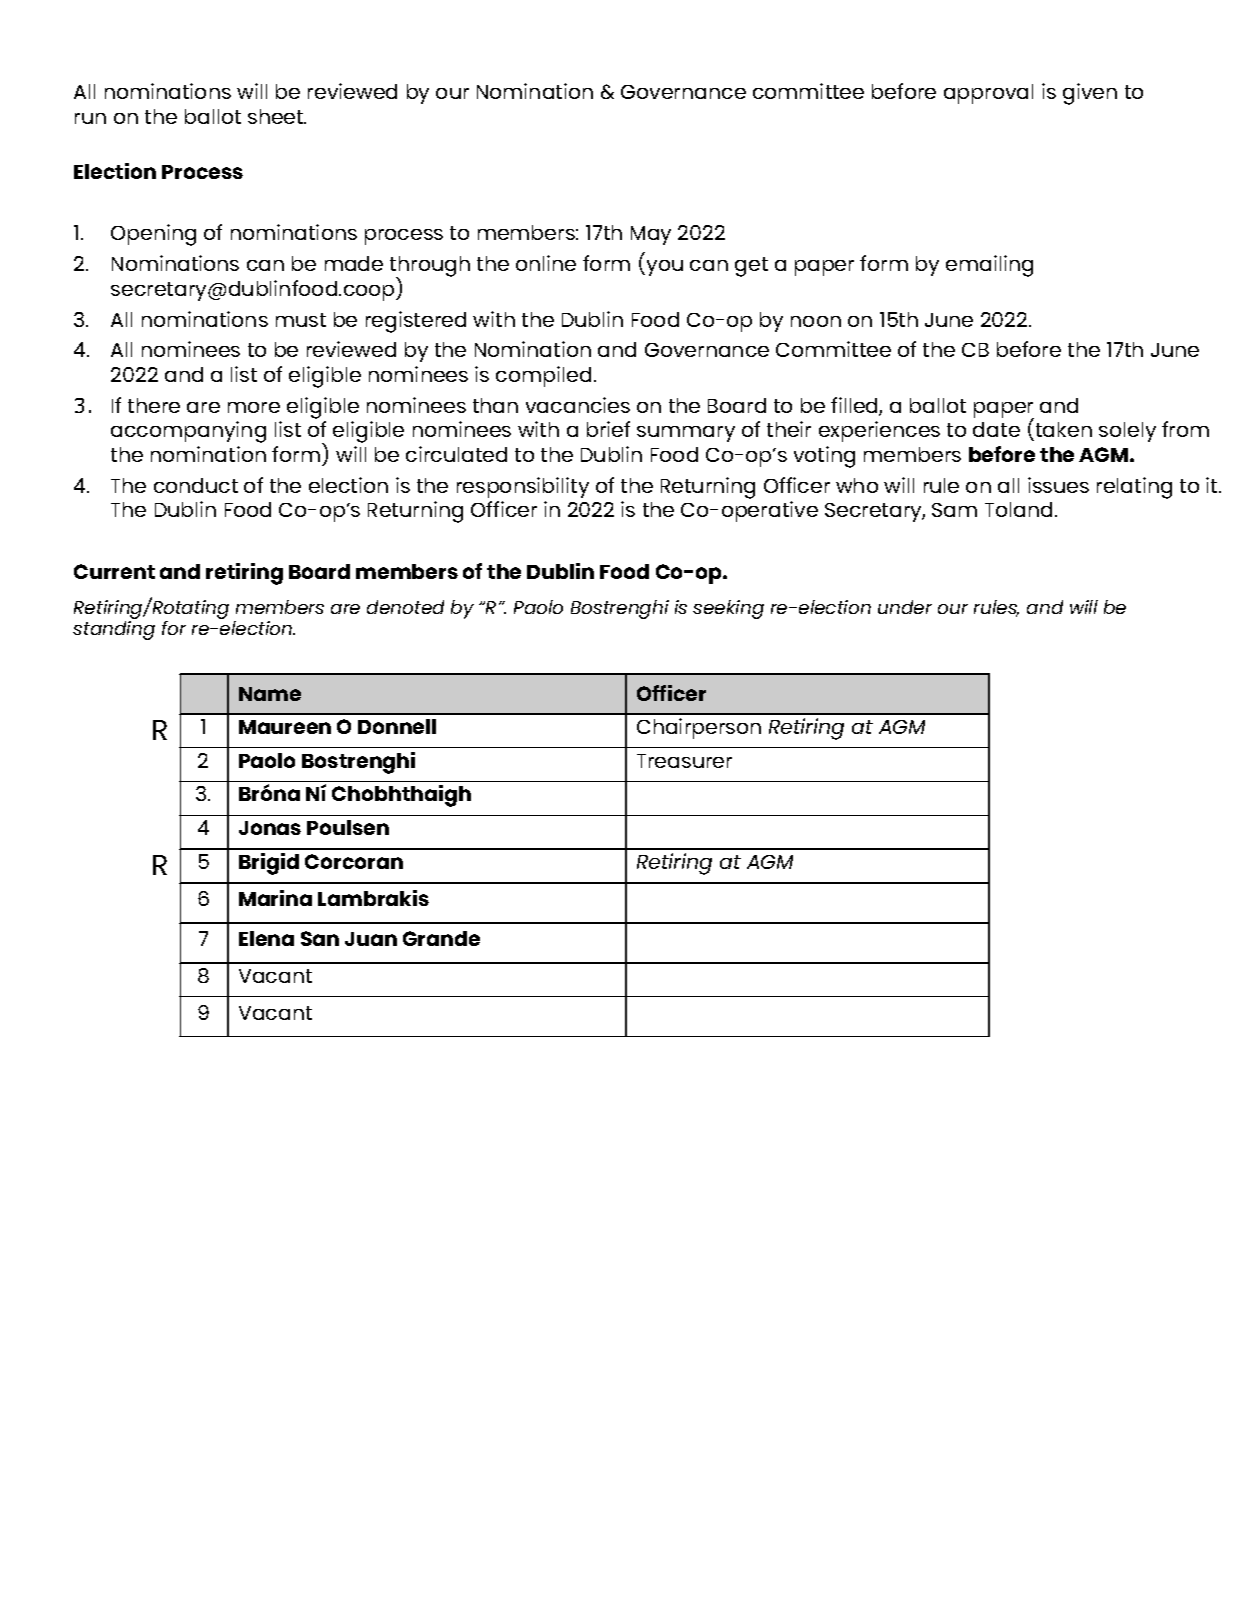 Image resolution: width=1254 pixels, height=1623 pixels. Describe the element at coordinates (196, 485) in the screenshot. I see `conduct` at that location.
